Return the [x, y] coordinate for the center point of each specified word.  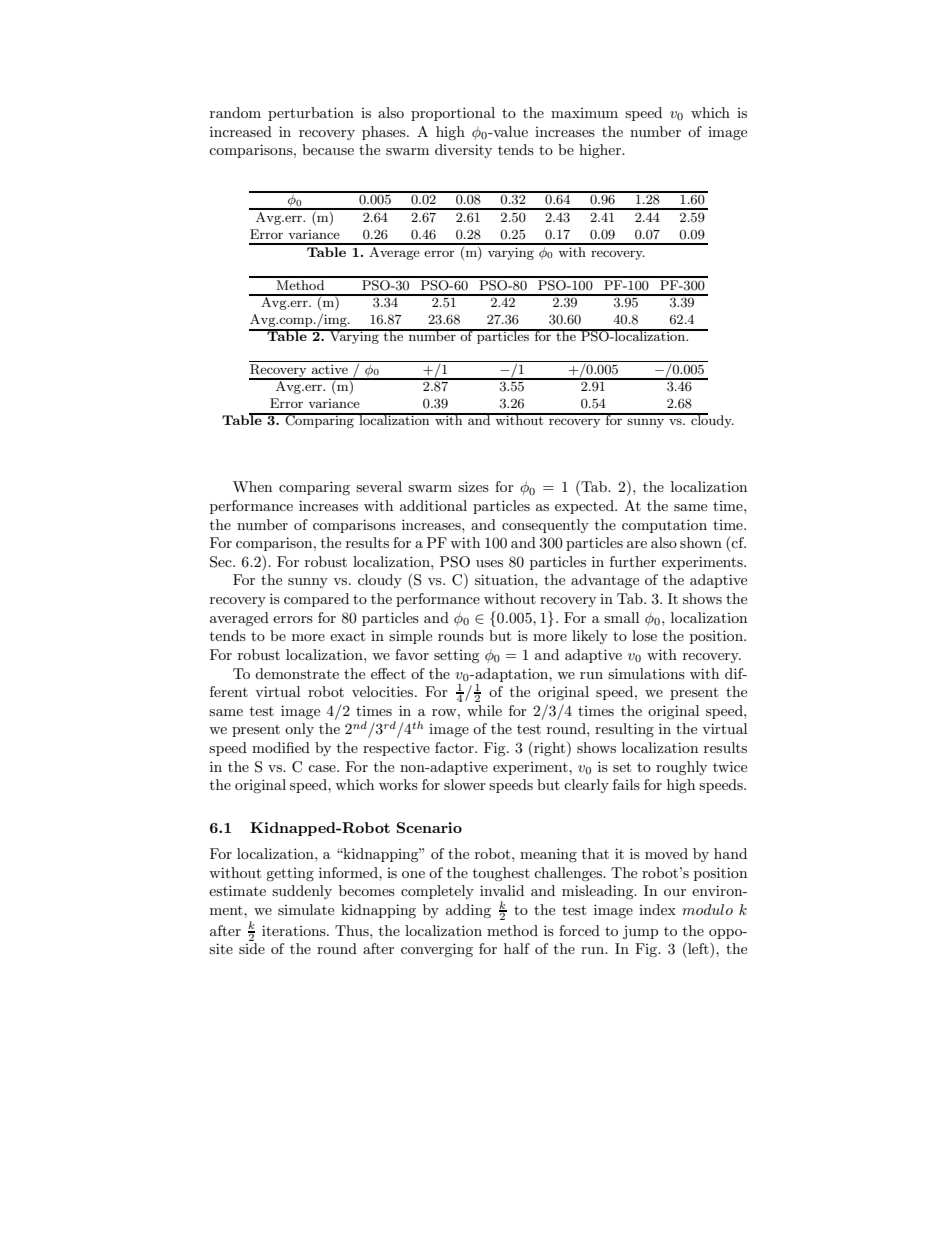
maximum [584, 113]
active [330, 369]
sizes [473, 486]
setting [457, 656]
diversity [463, 151]
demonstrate [297, 673]
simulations [646, 673]
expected [585, 507]
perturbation [311, 114]
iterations [295, 930]
